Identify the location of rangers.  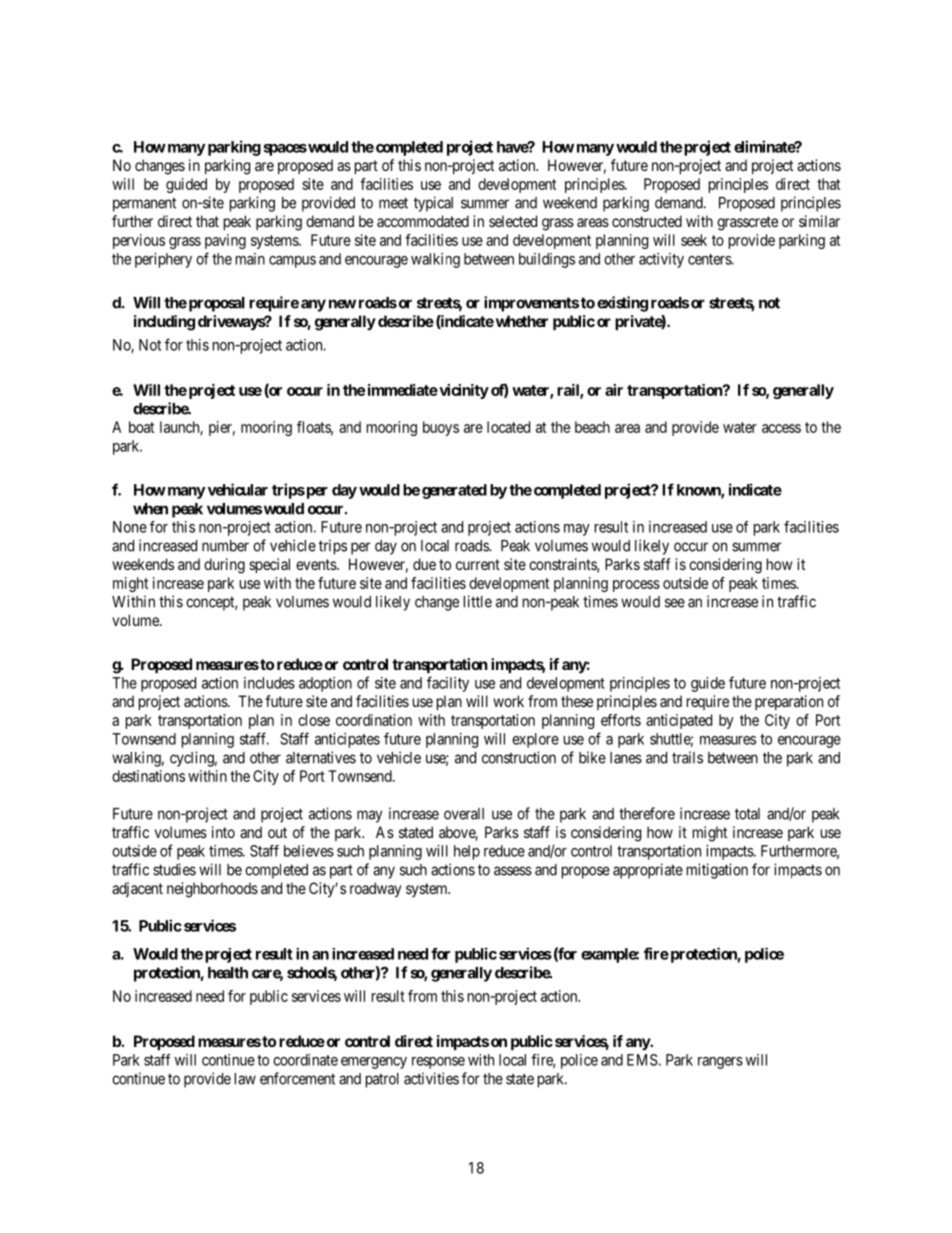
(720, 1063).
